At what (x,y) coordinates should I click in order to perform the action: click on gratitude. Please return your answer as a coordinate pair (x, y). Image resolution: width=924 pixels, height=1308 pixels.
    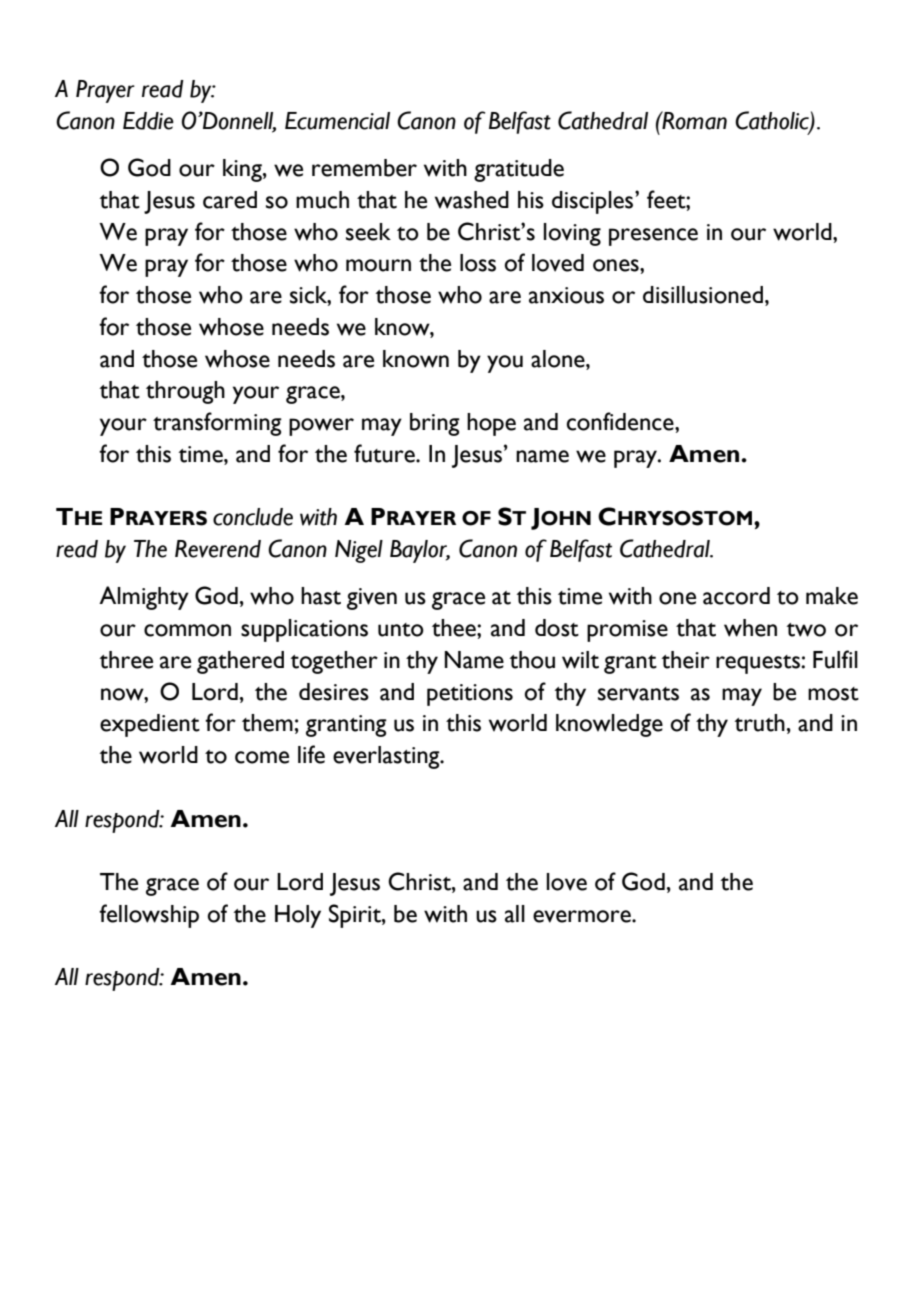
    Looking at the image, I should click on (519, 170).
